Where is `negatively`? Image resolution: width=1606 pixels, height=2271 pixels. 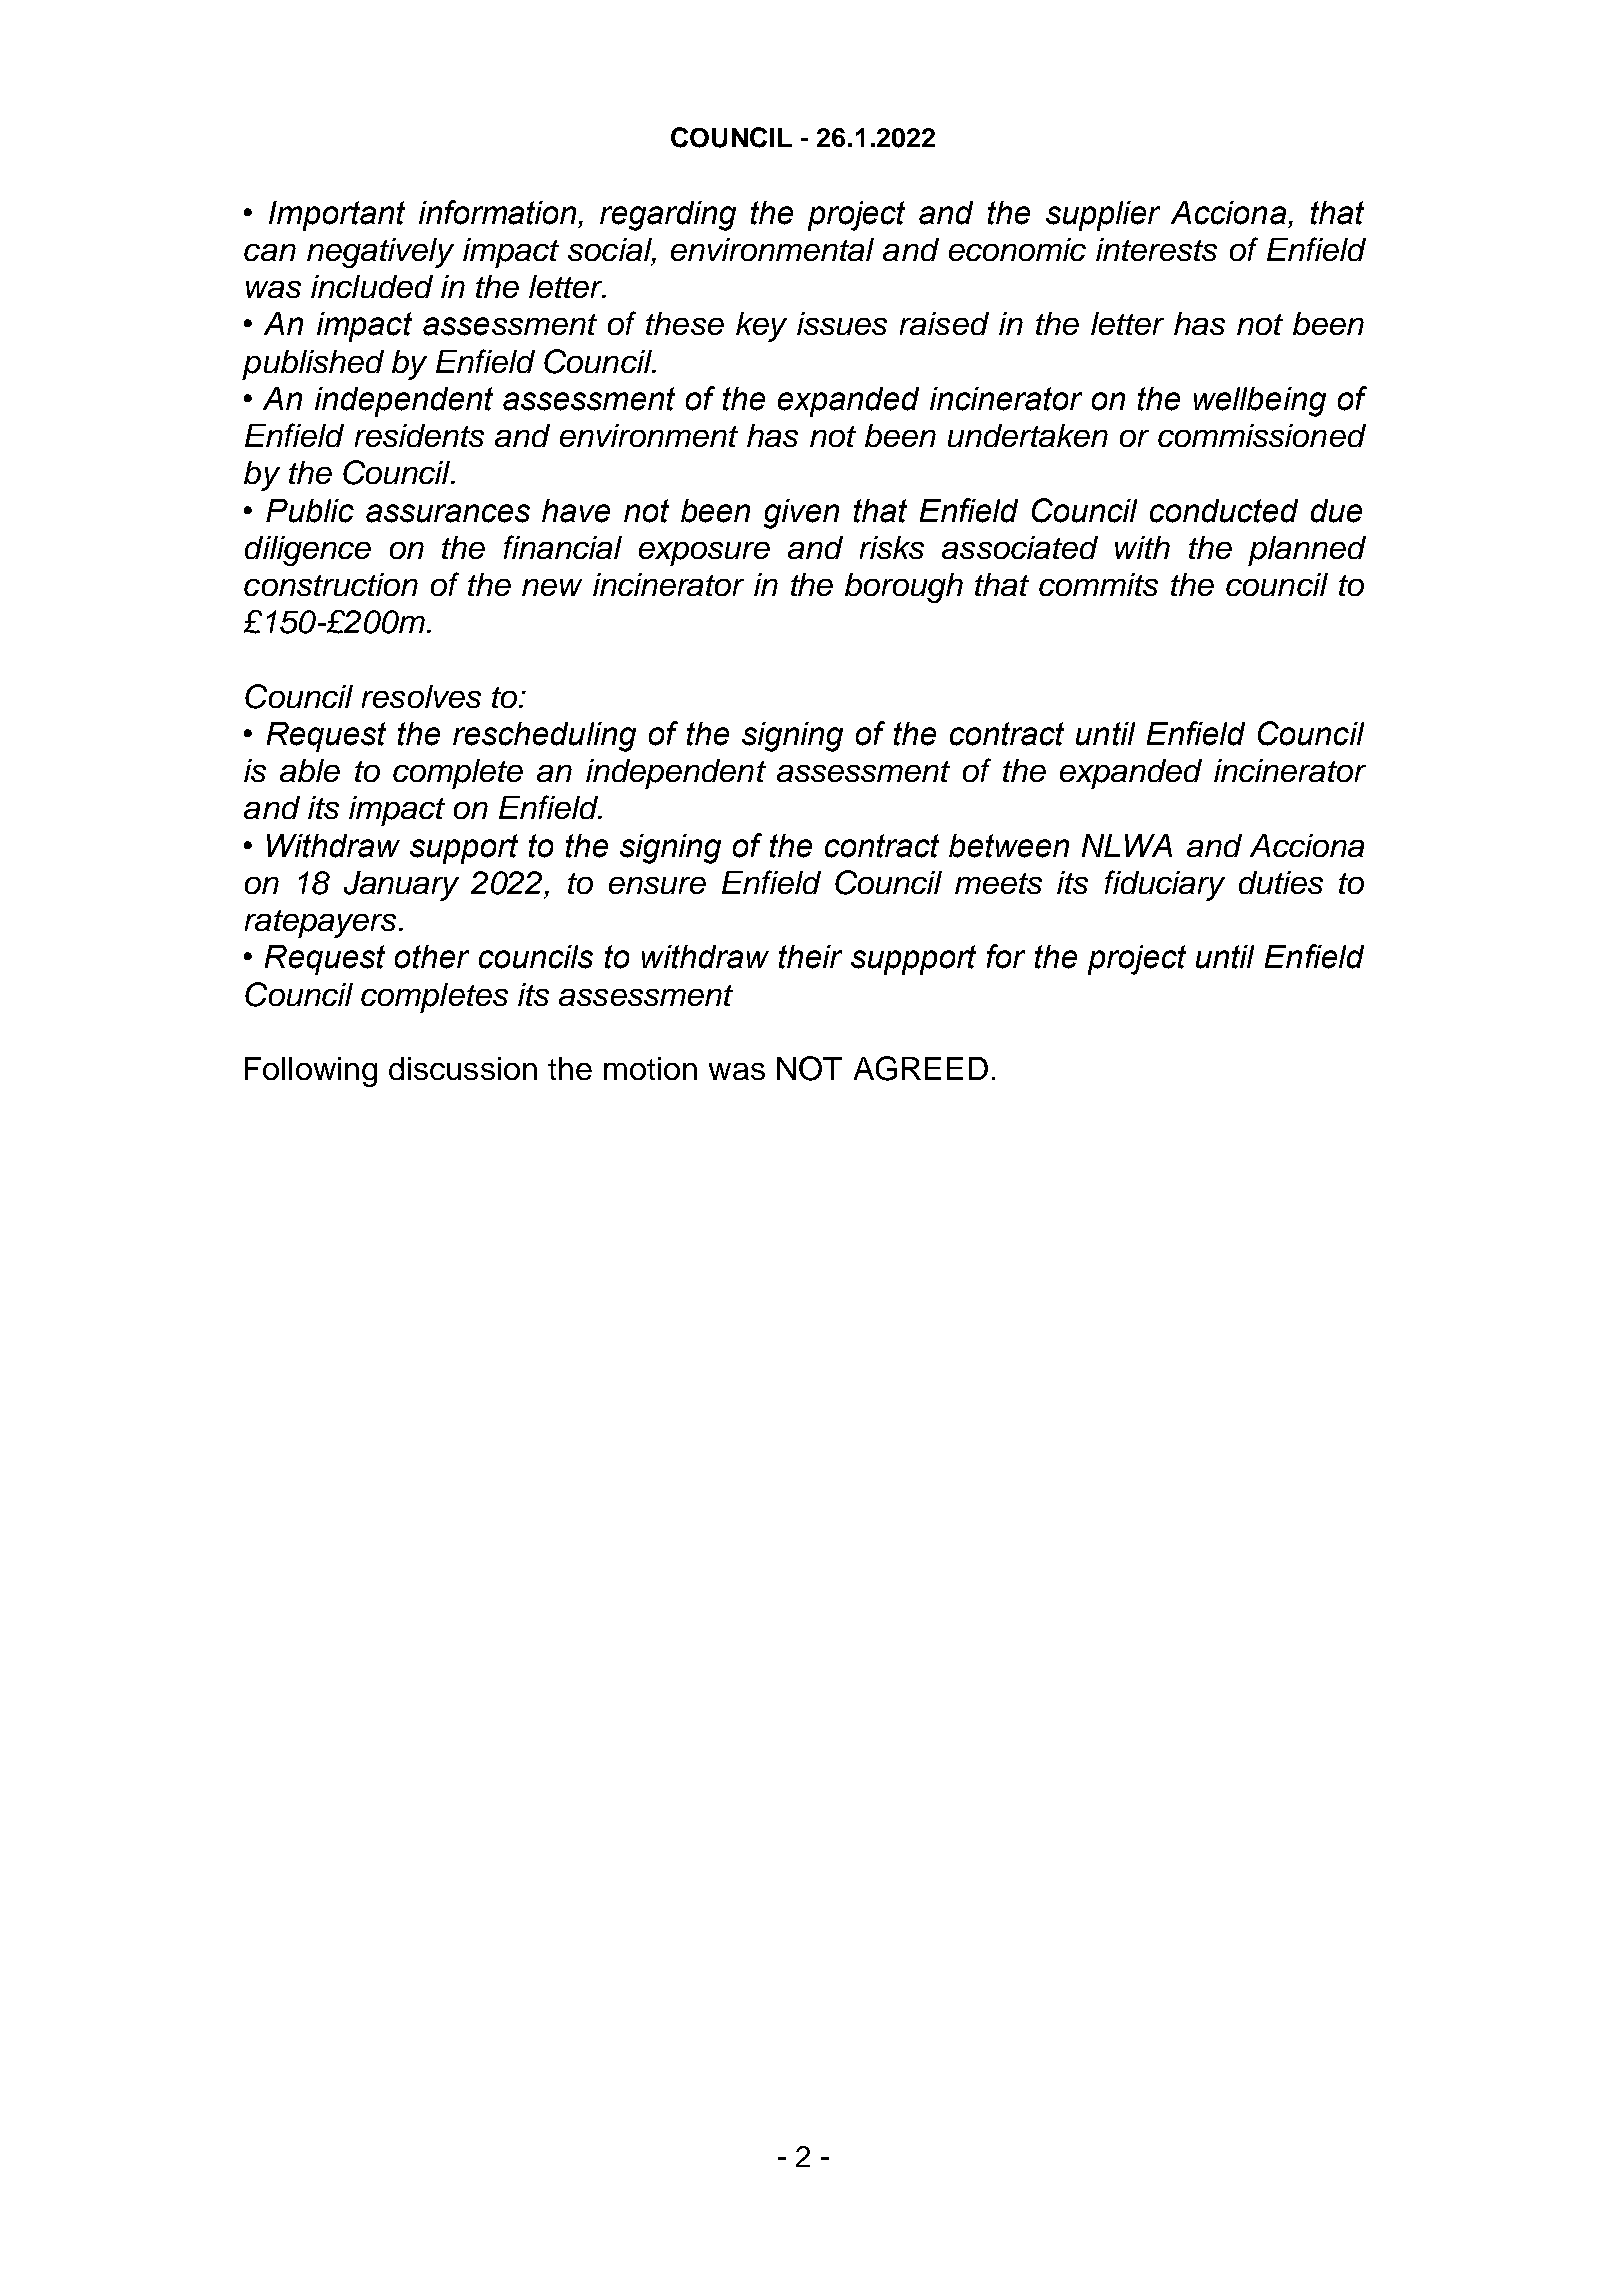
negatively is located at coordinates (380, 253).
